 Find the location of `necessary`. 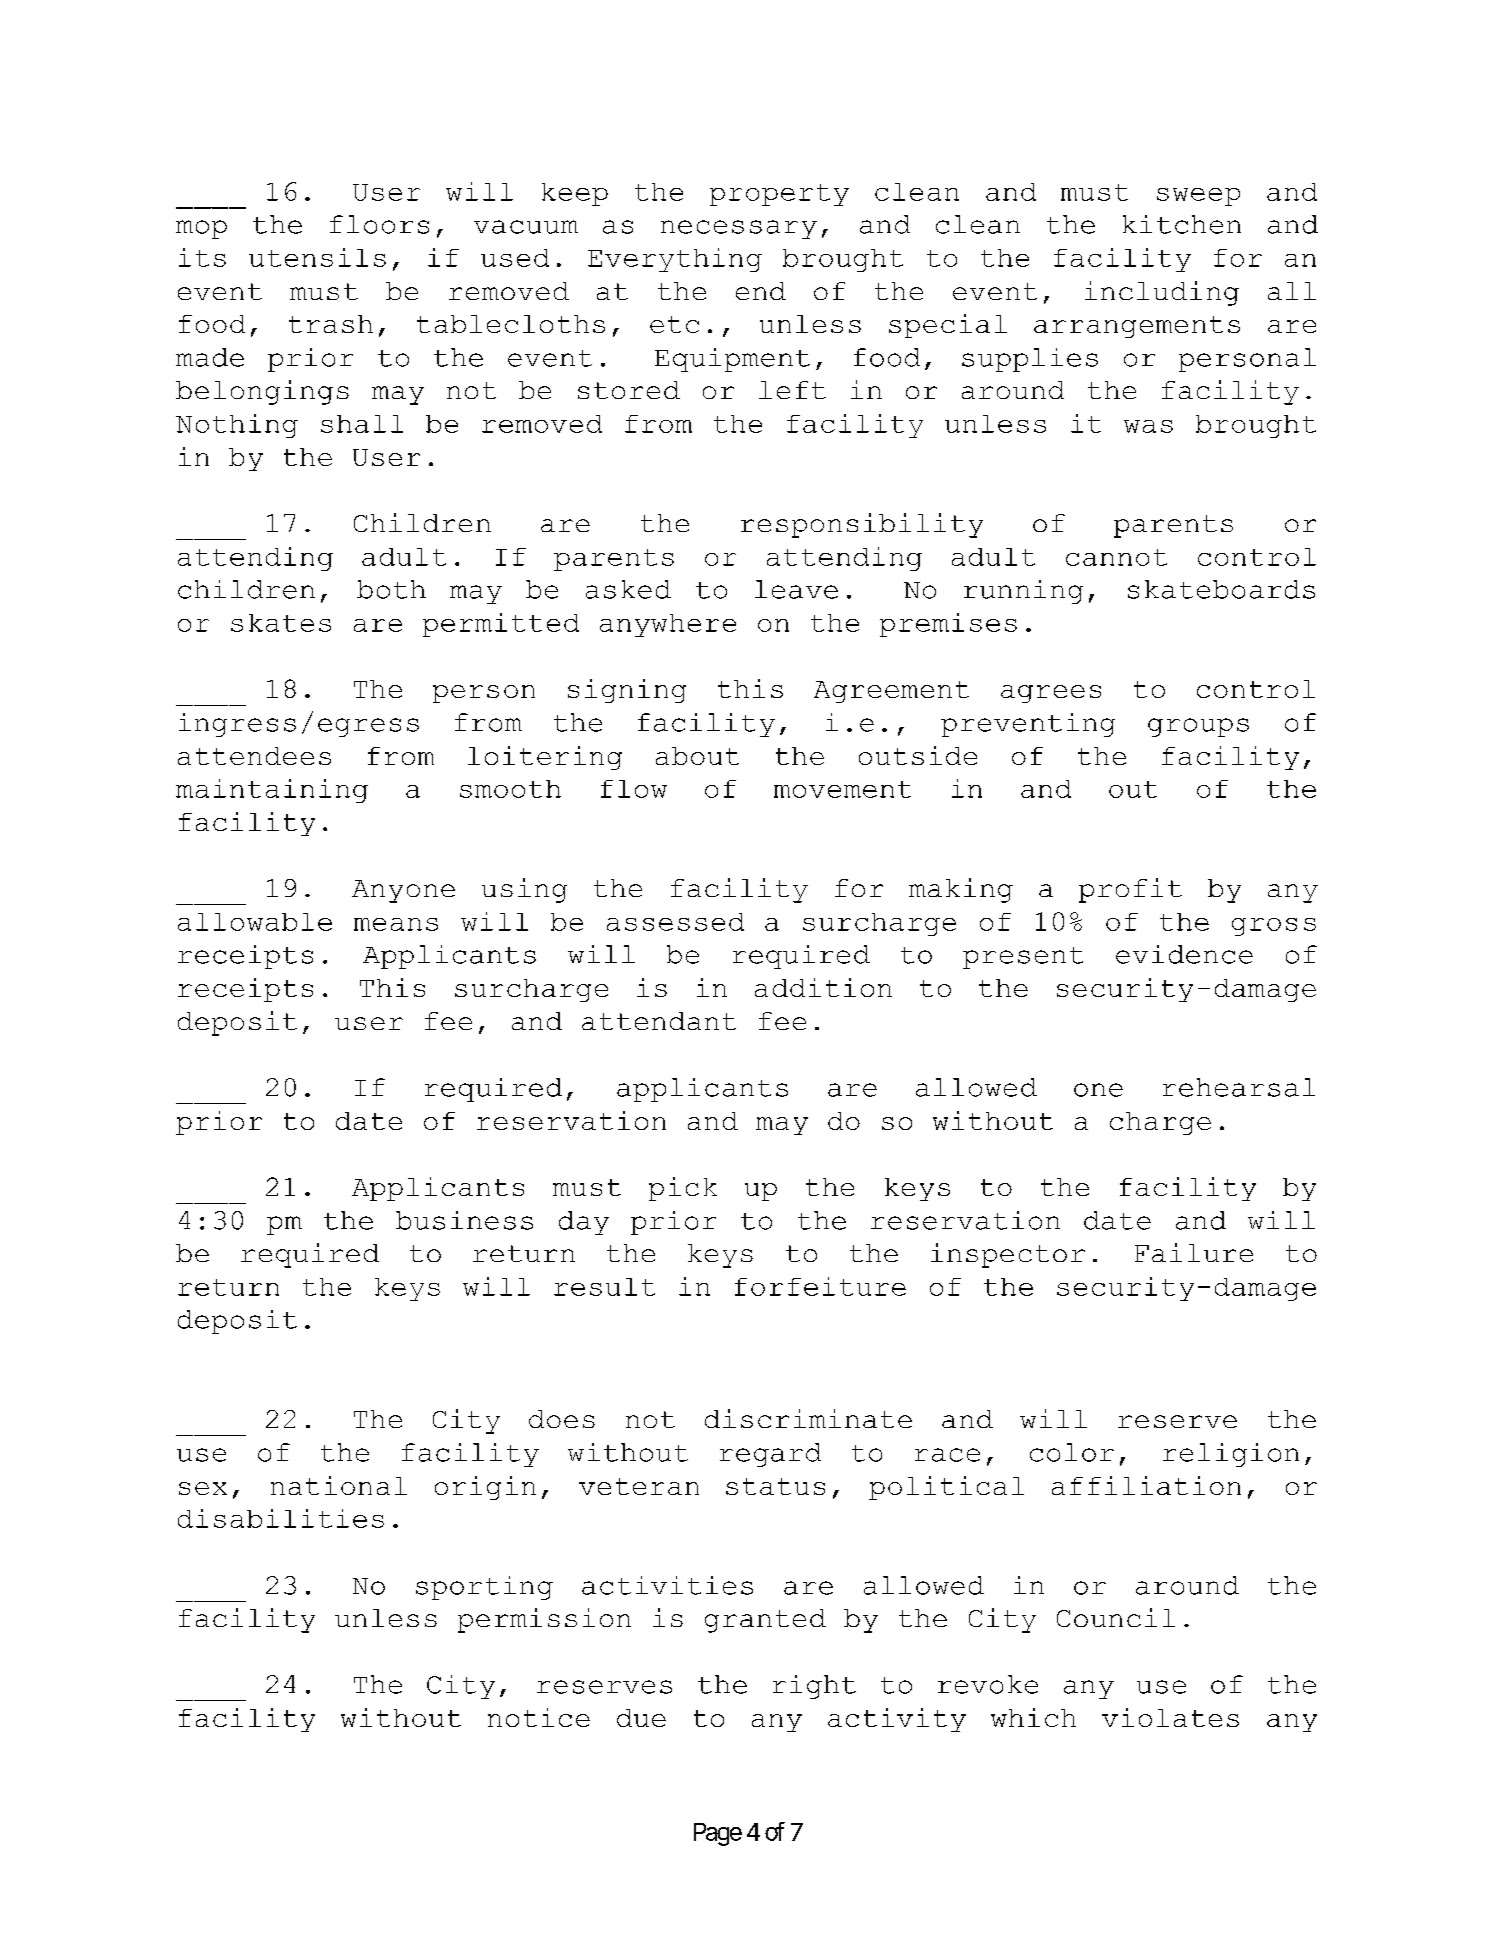

necessary is located at coordinates (739, 229).
